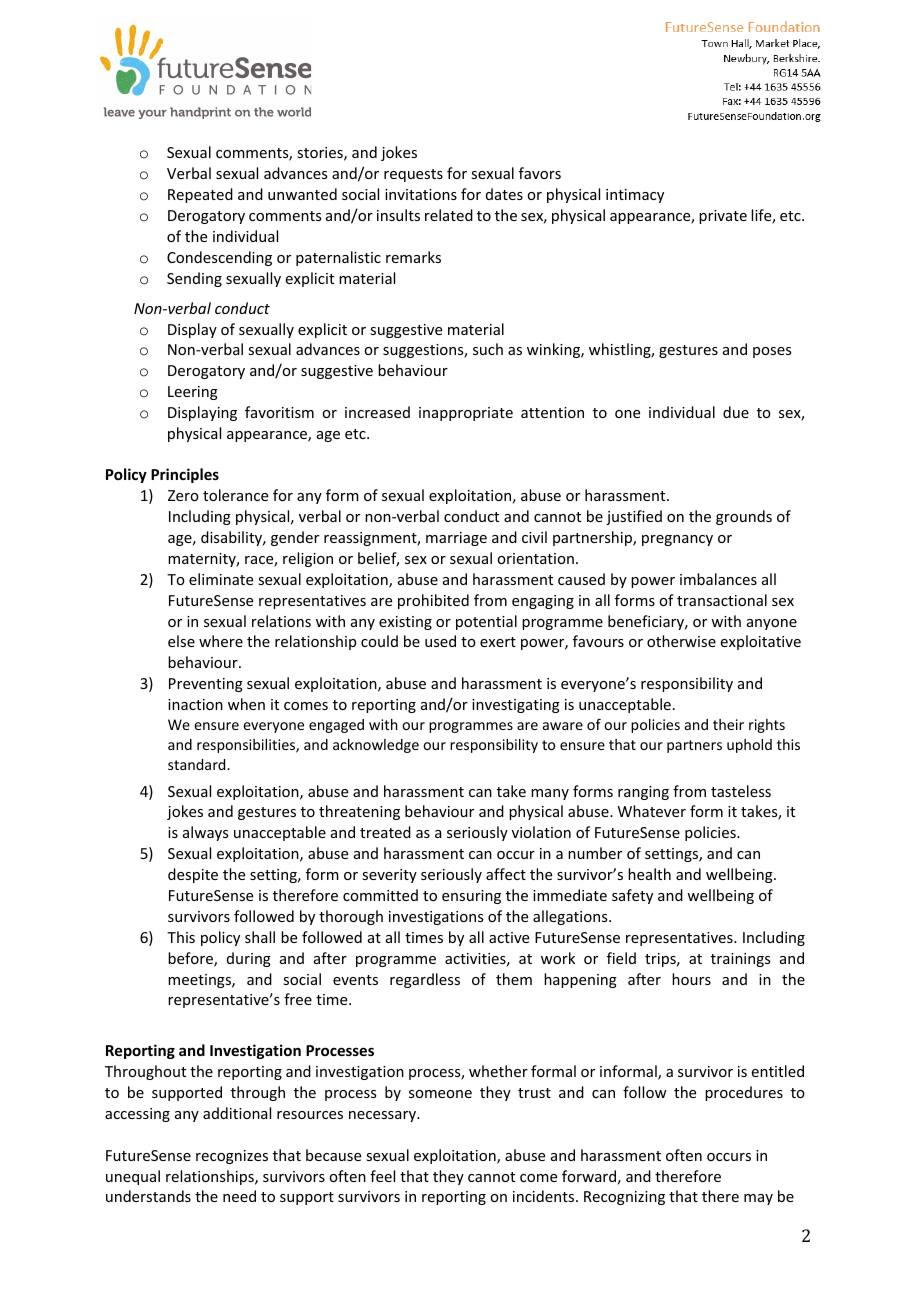 This screenshot has width=924, height=1308. What do you see at coordinates (471, 897) in the screenshot?
I see `ensuring` at bounding box center [471, 897].
